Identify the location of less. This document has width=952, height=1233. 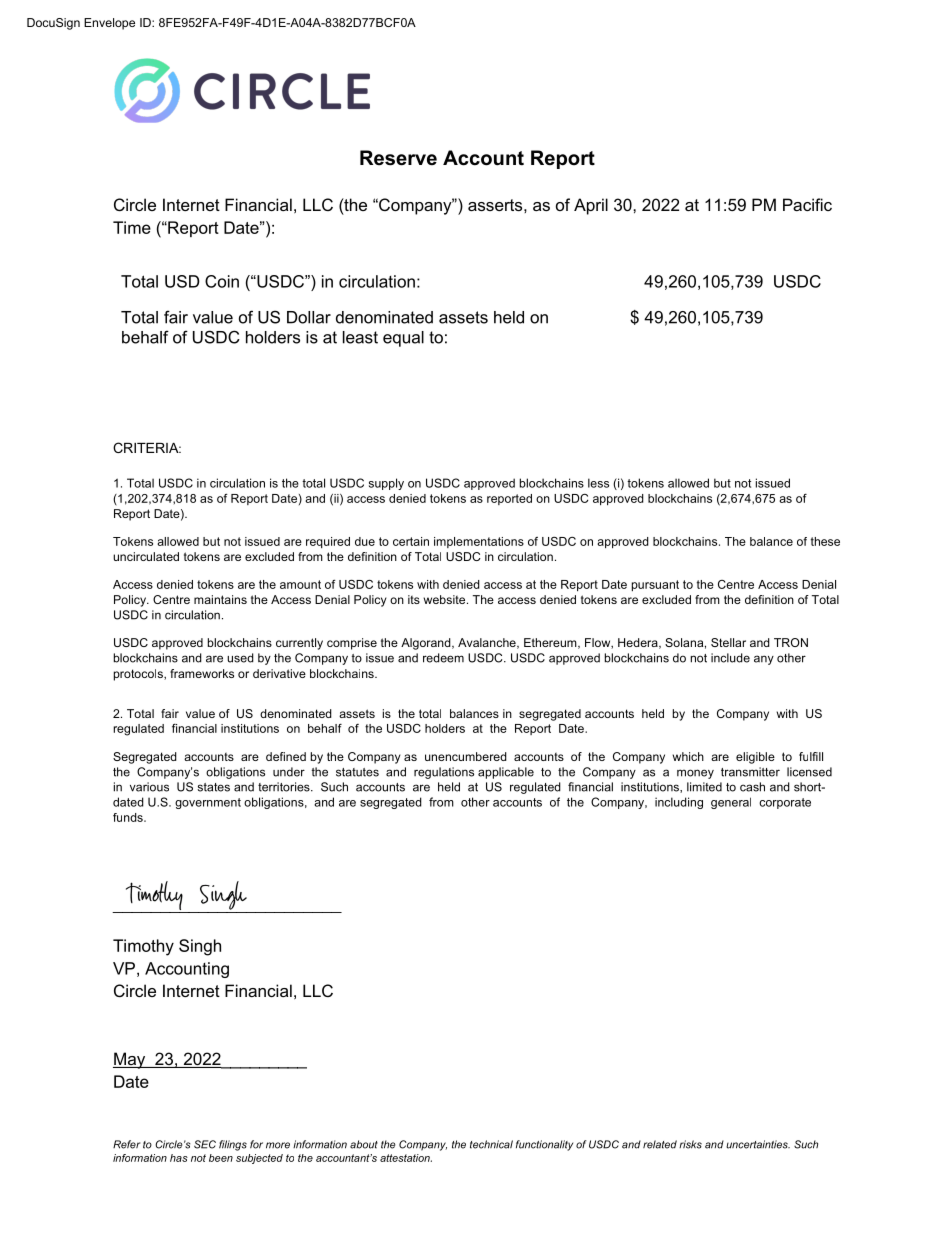
(598, 483).
